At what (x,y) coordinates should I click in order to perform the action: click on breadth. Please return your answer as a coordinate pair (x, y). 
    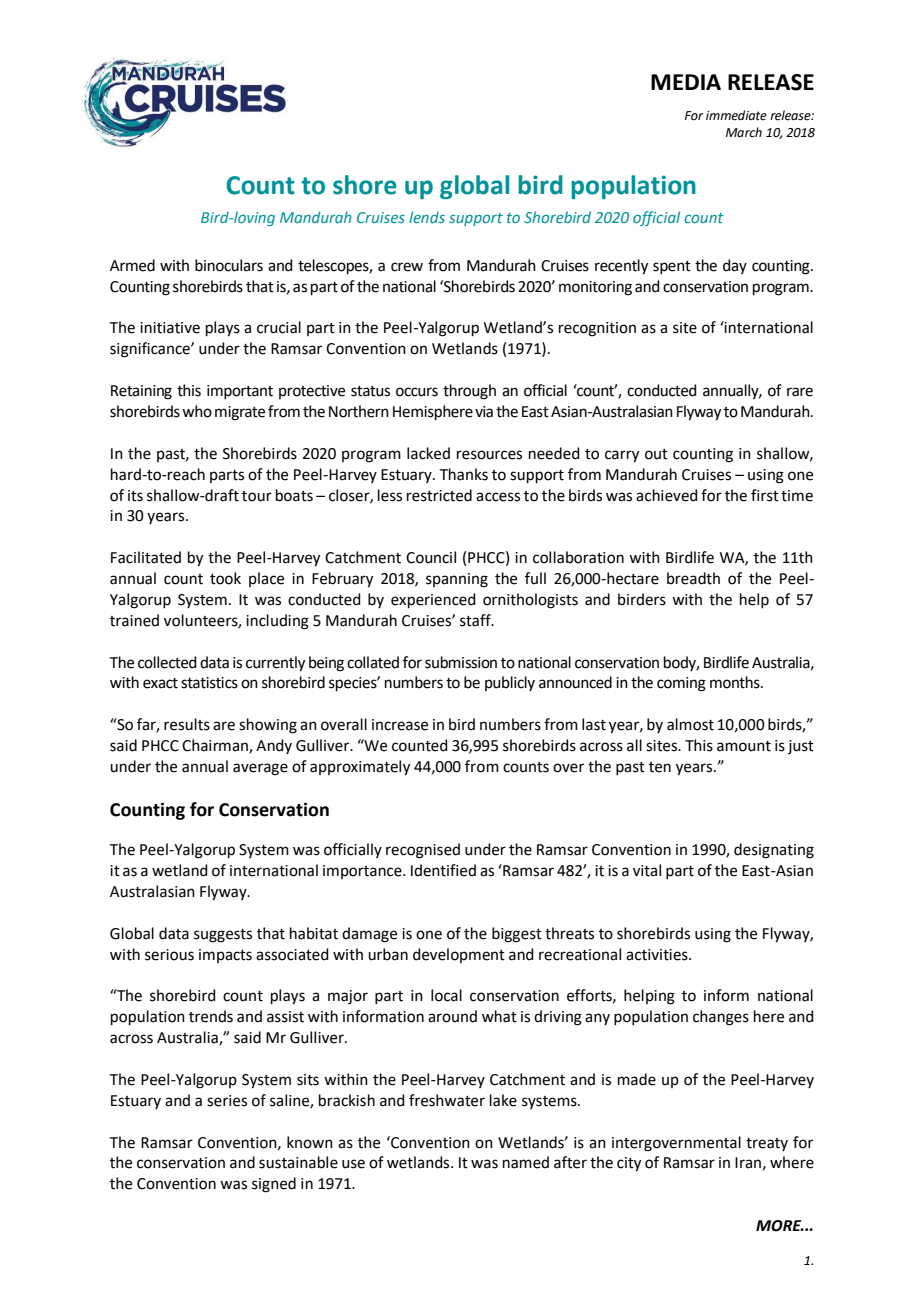
    Looking at the image, I should click on (693, 578).
